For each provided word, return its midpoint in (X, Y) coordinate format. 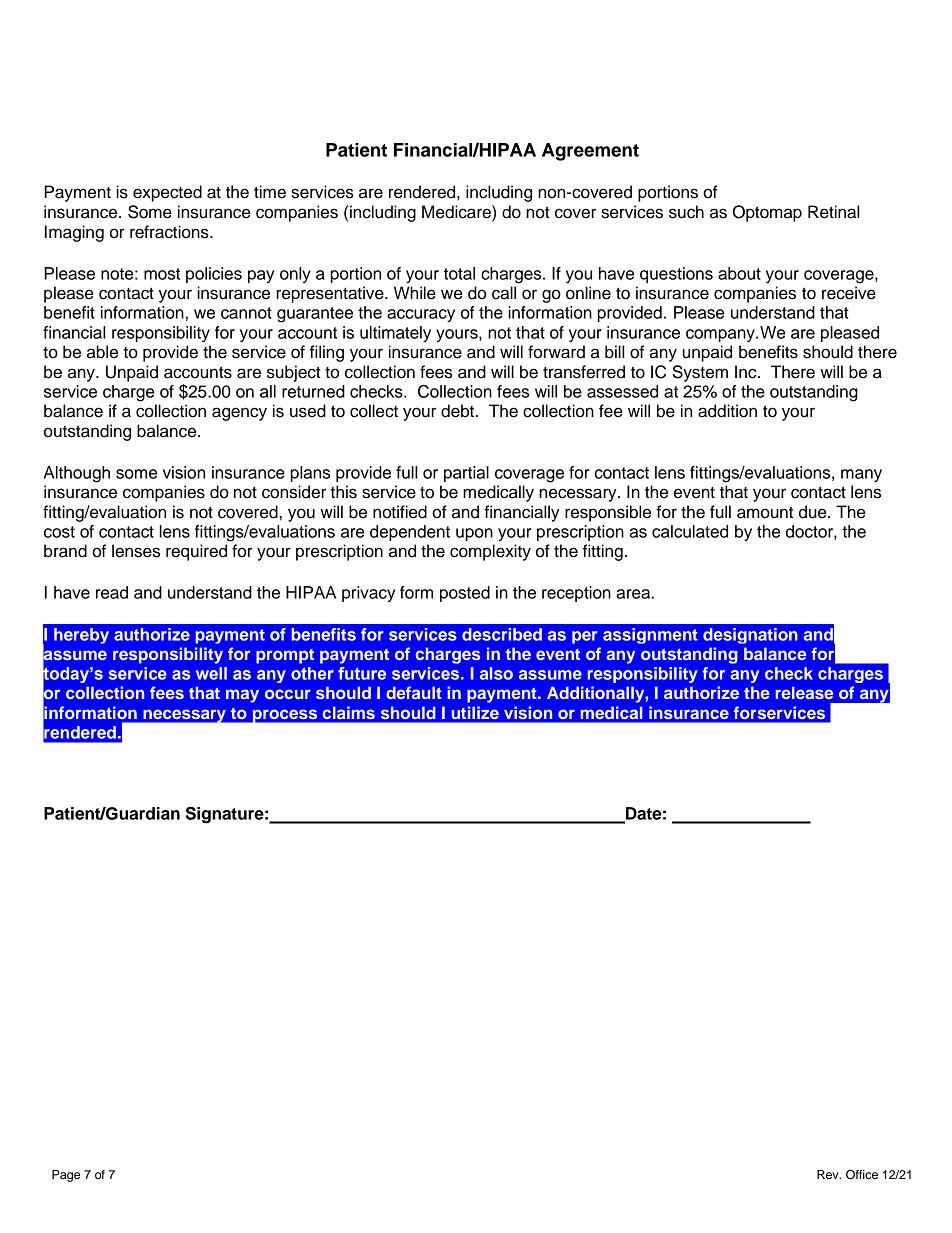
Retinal (833, 212)
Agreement (590, 152)
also (496, 673)
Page (66, 1176)
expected (167, 193)
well (211, 673)
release (804, 692)
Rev (829, 1174)
